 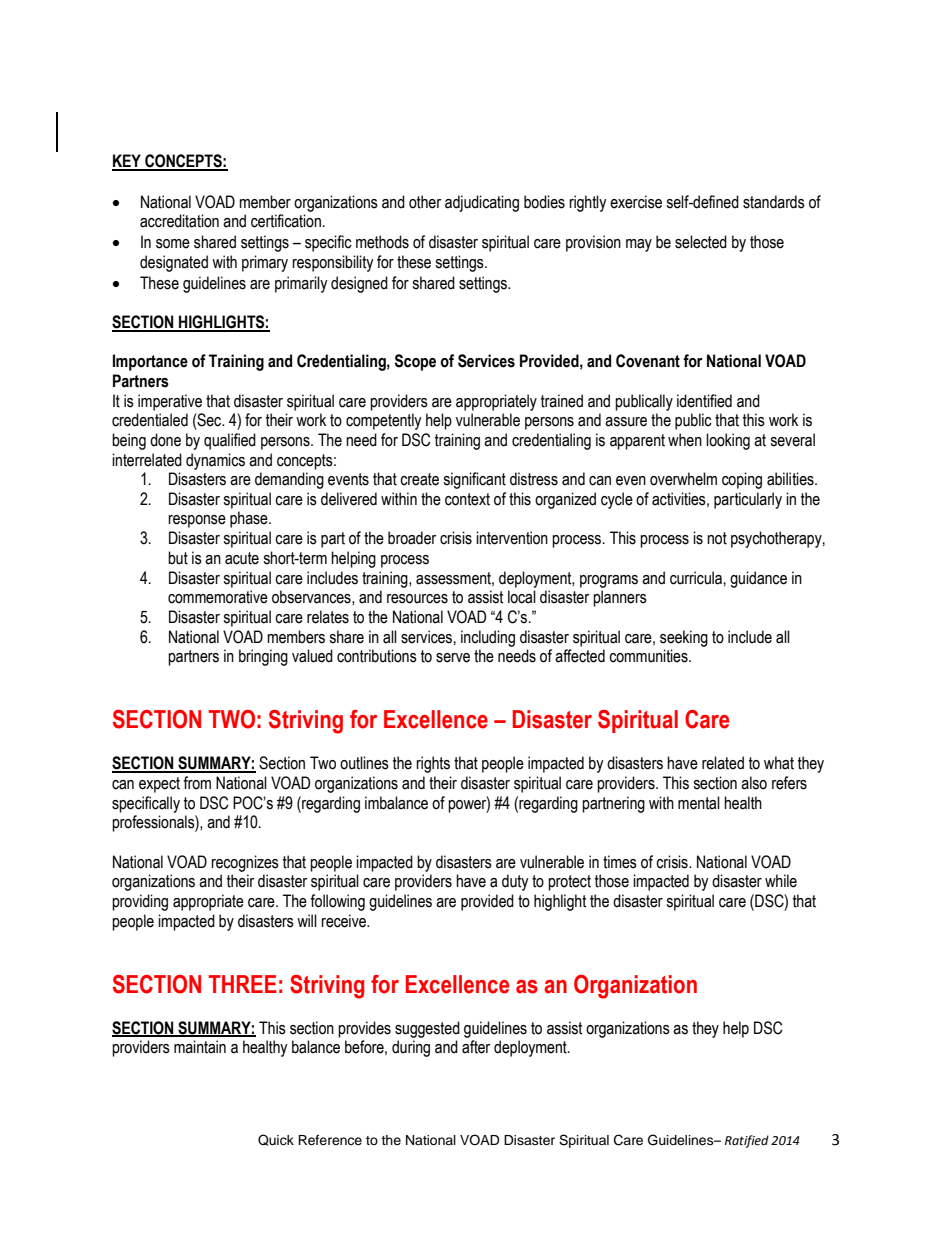 I want to click on after, so click(x=476, y=1047).
